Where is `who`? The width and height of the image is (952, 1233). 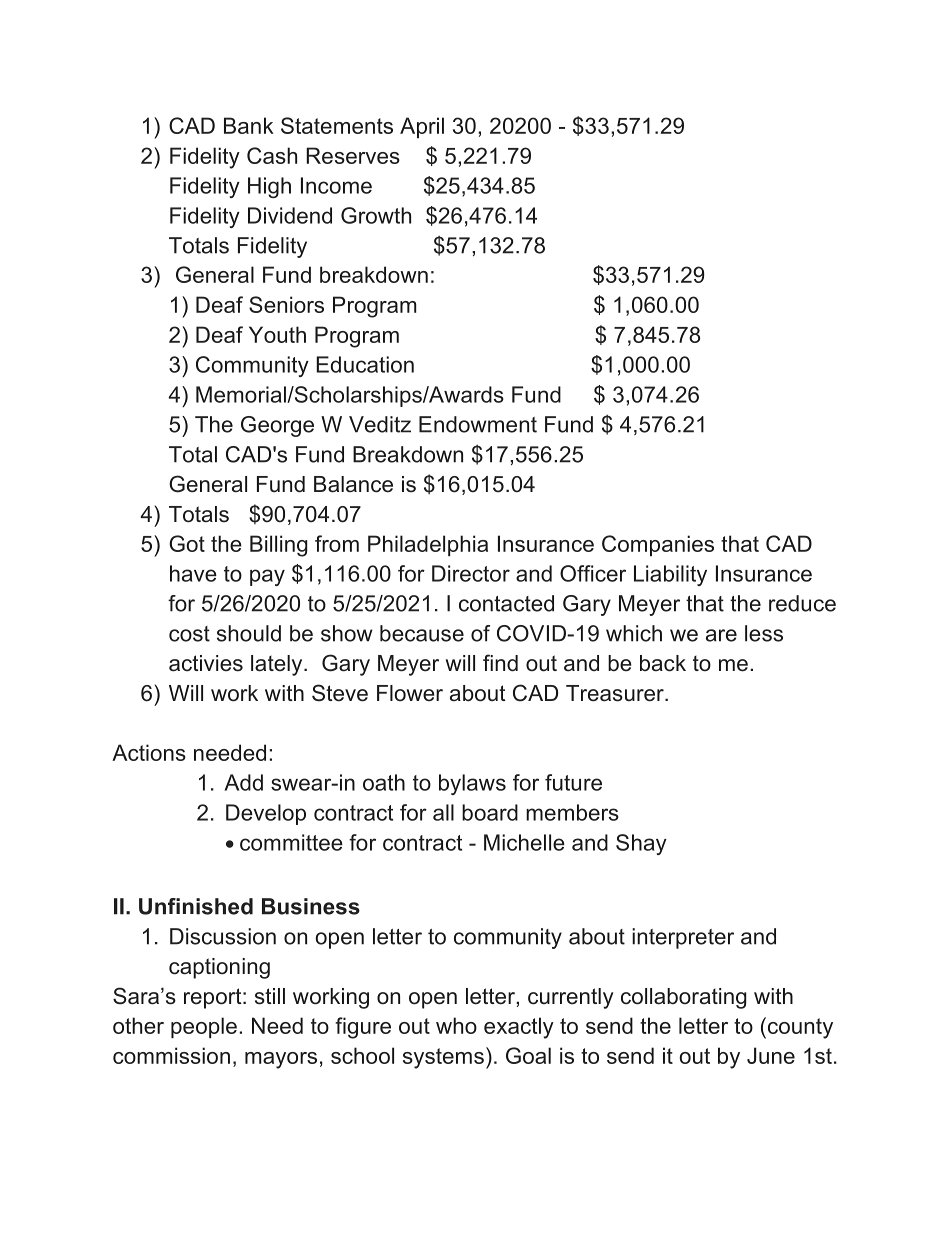
who is located at coordinates (456, 1025).
